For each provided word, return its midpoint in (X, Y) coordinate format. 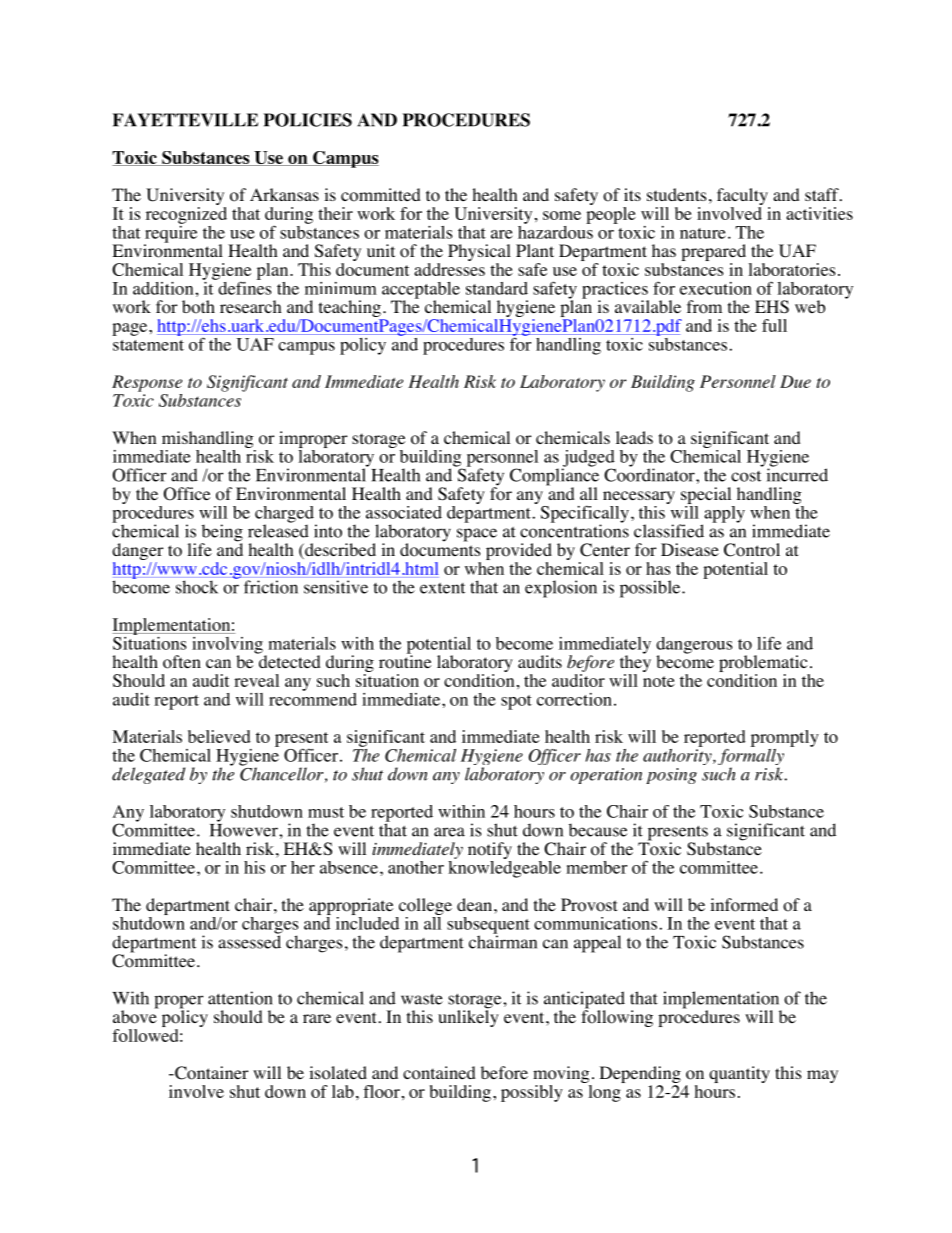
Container (211, 1073)
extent (442, 588)
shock (197, 587)
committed (381, 195)
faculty (743, 198)
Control (752, 550)
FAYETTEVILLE (185, 120)
